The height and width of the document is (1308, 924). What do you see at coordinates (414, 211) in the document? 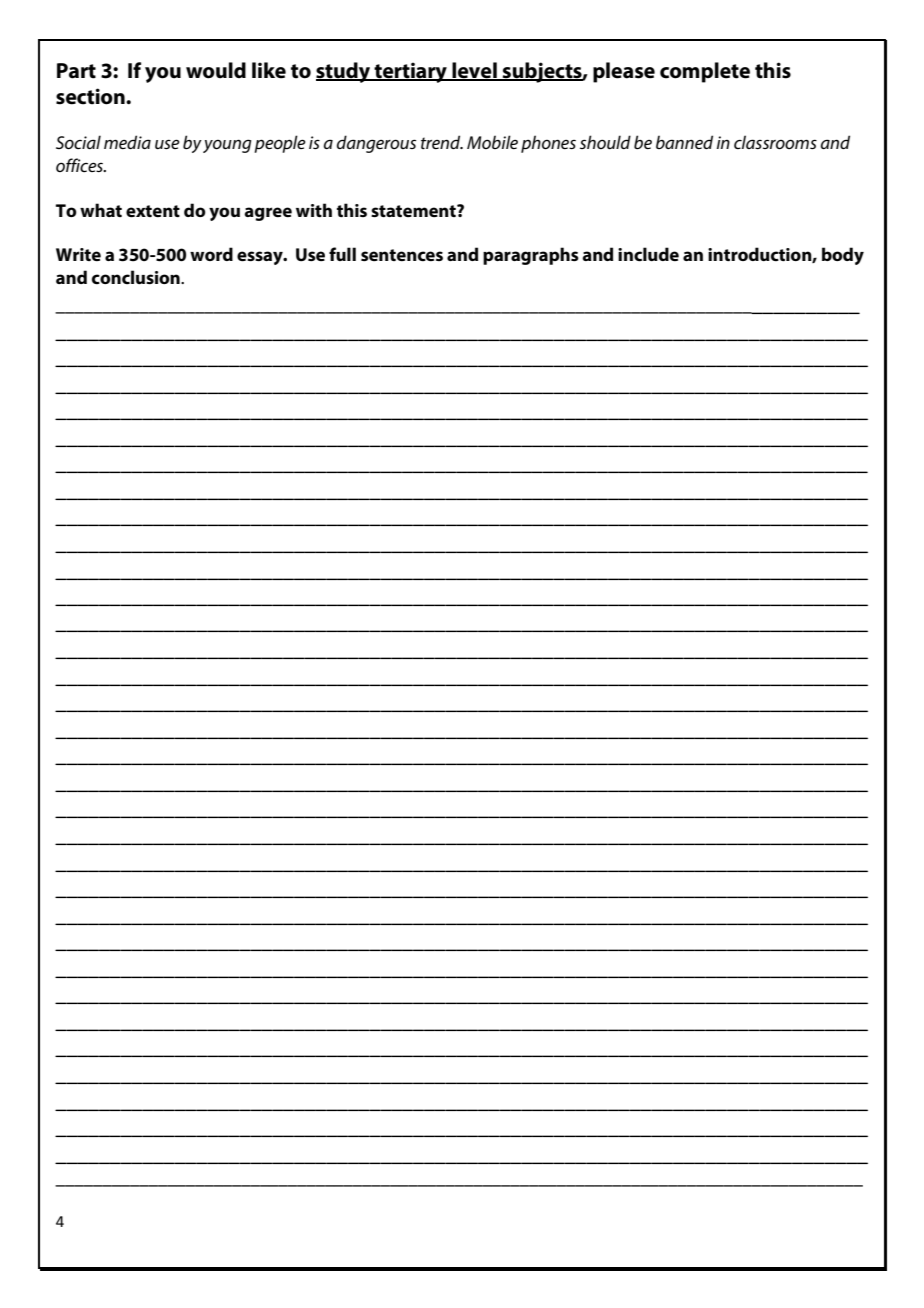
I see `statement` at bounding box center [414, 211].
